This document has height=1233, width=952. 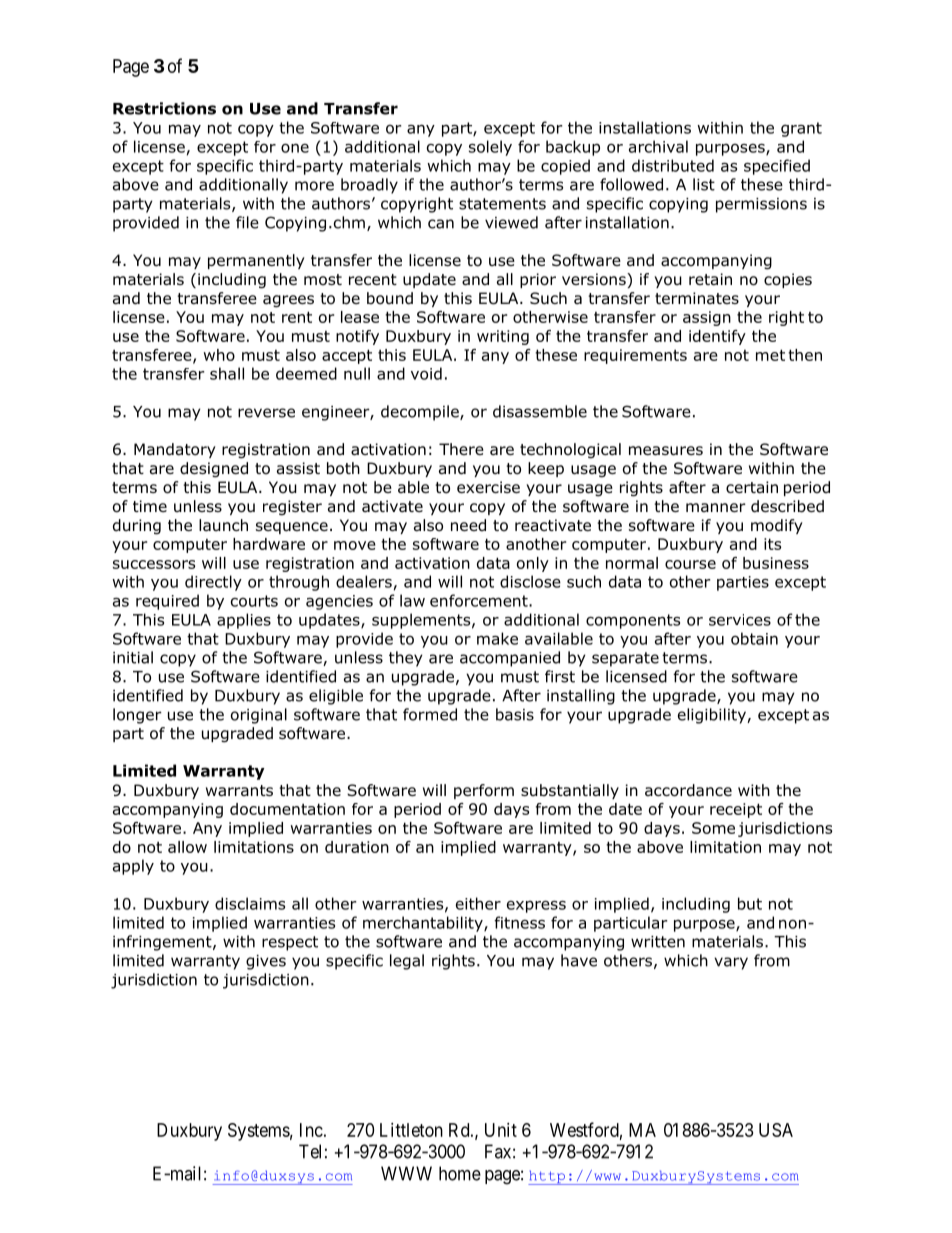 What do you see at coordinates (310, 1151) in the document?
I see `Tel` at bounding box center [310, 1151].
